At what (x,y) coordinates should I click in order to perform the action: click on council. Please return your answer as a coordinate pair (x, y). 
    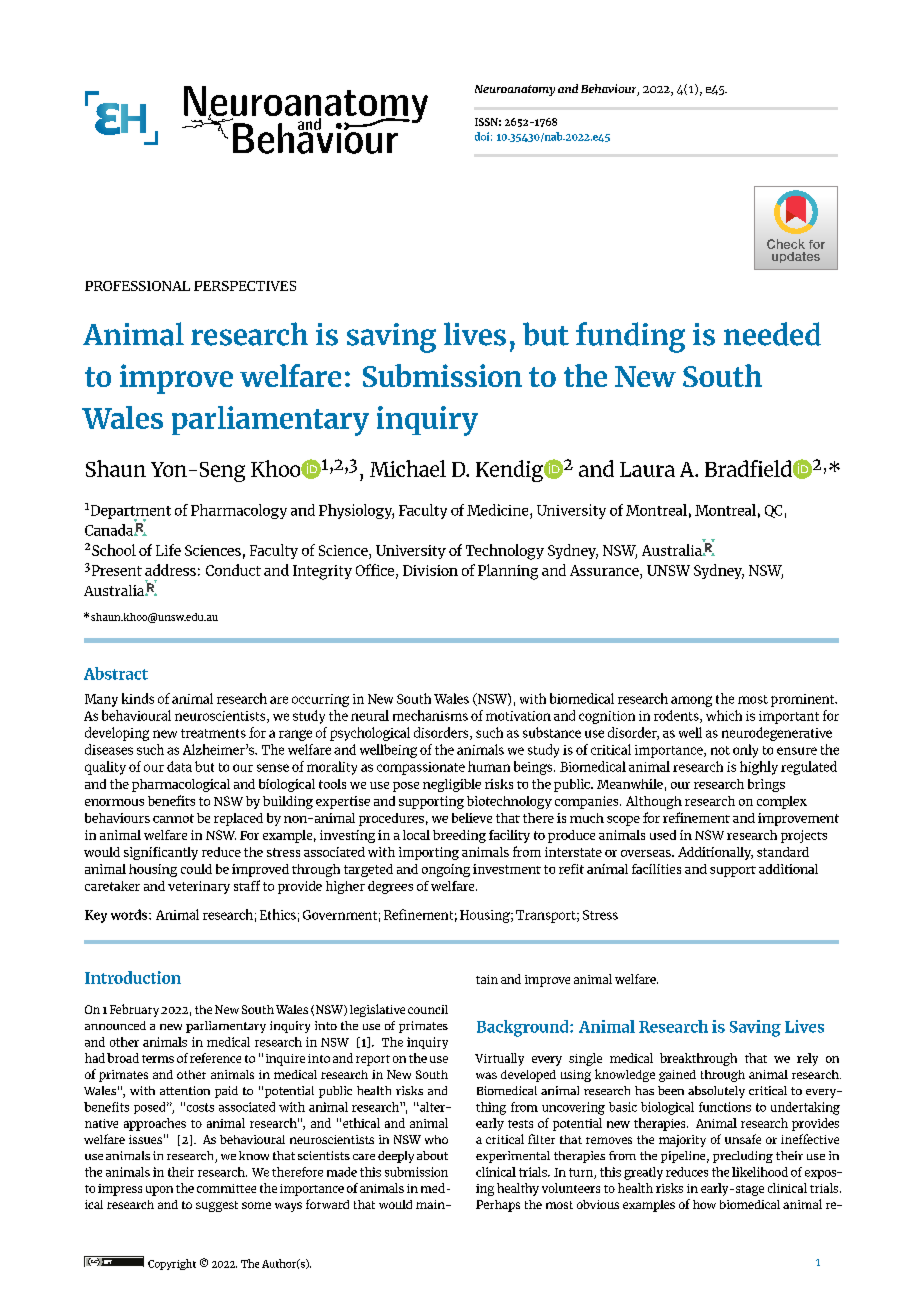
    Looking at the image, I should click on (428, 1009).
